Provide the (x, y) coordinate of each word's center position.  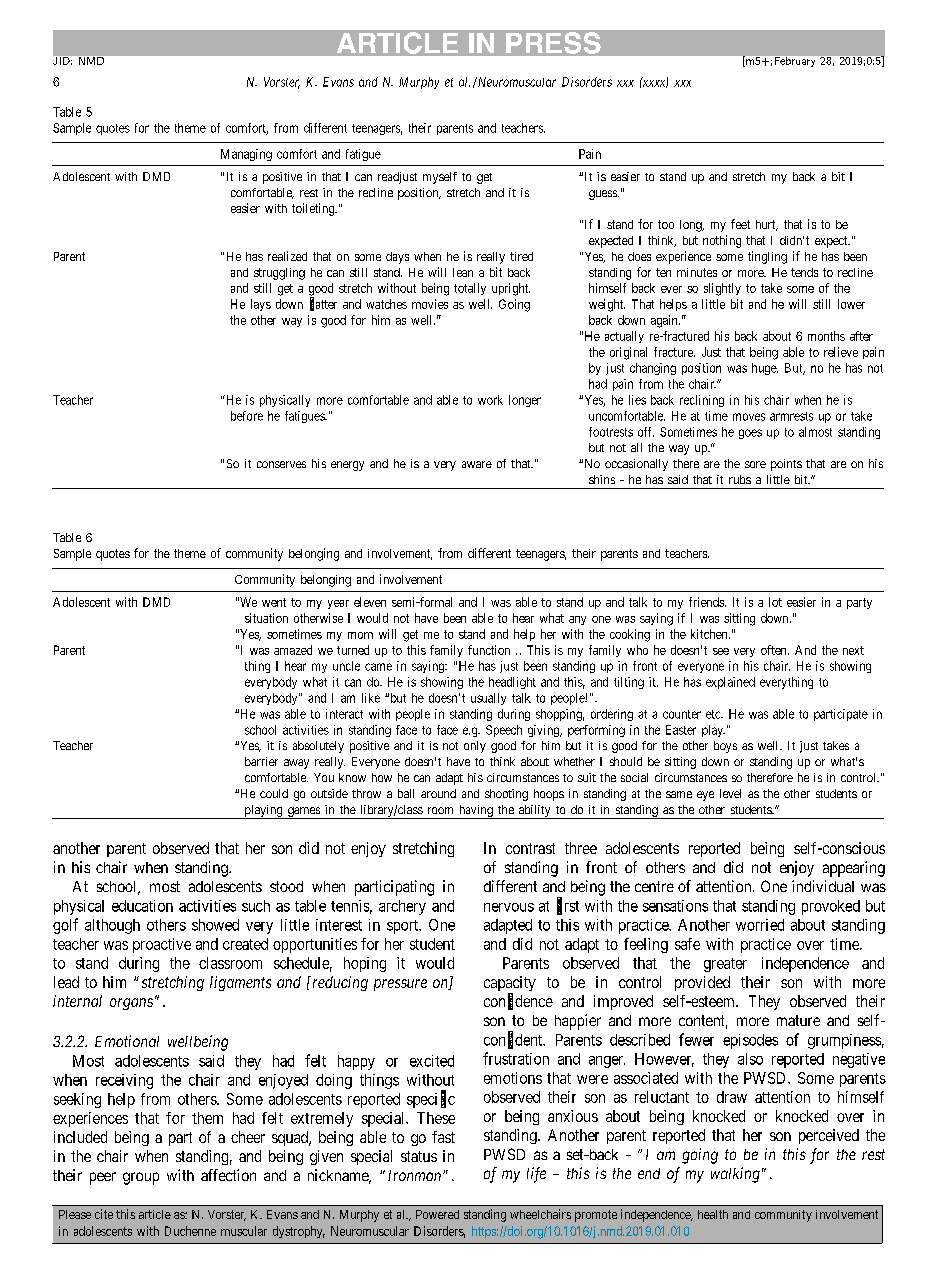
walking (735, 1175)
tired (521, 256)
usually (488, 699)
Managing (246, 155)
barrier (261, 761)
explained (730, 683)
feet (740, 224)
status (419, 1156)
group (141, 1178)
